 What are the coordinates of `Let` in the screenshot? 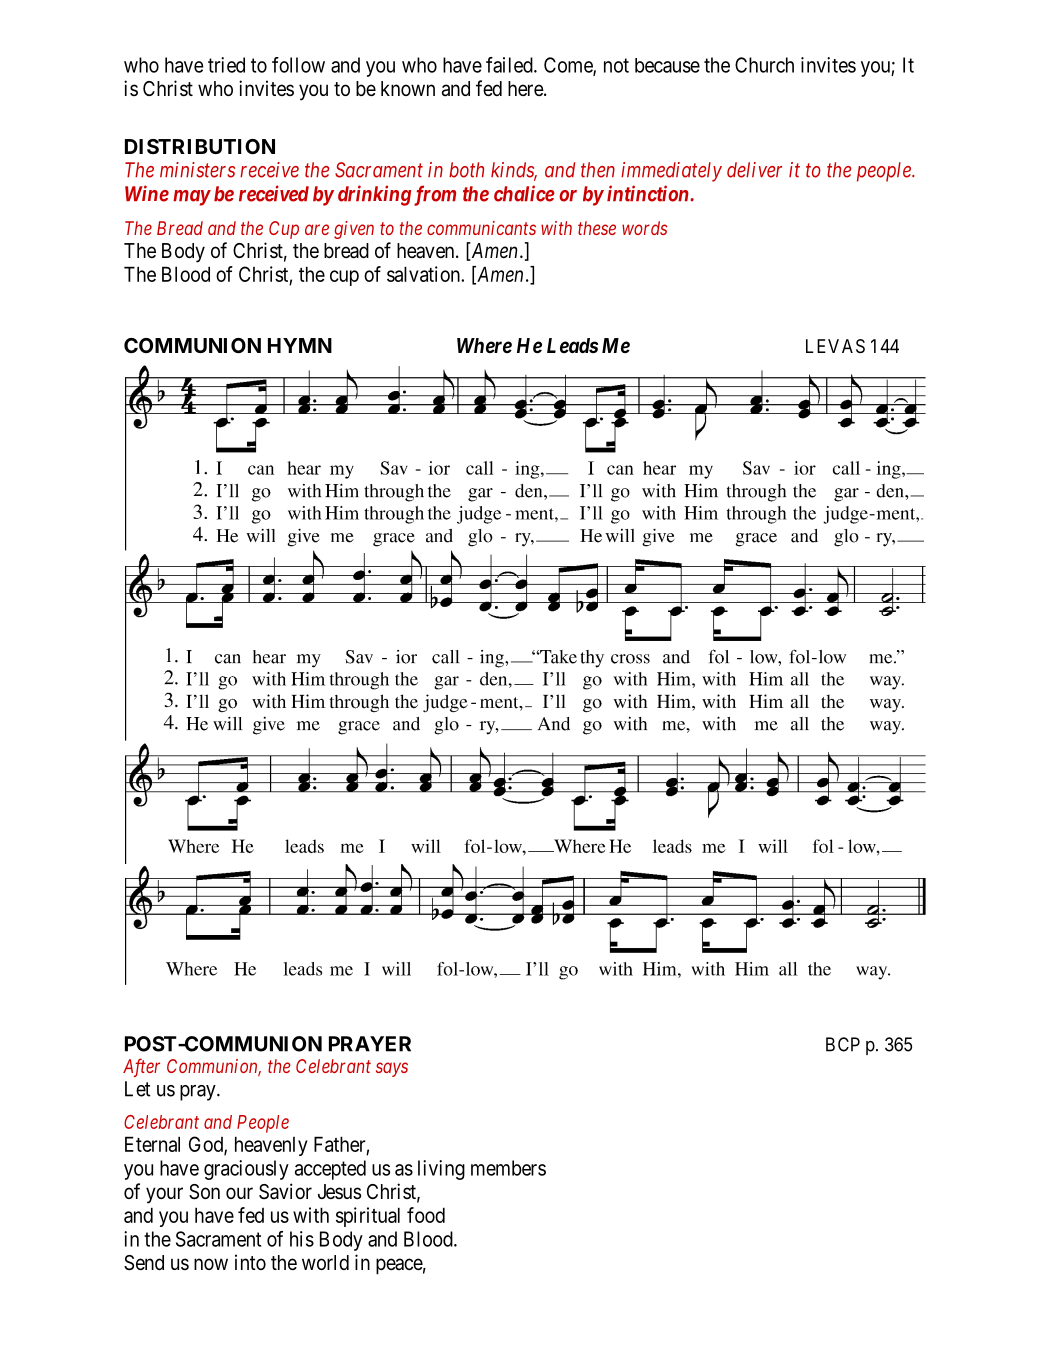 It's located at (138, 1089).
